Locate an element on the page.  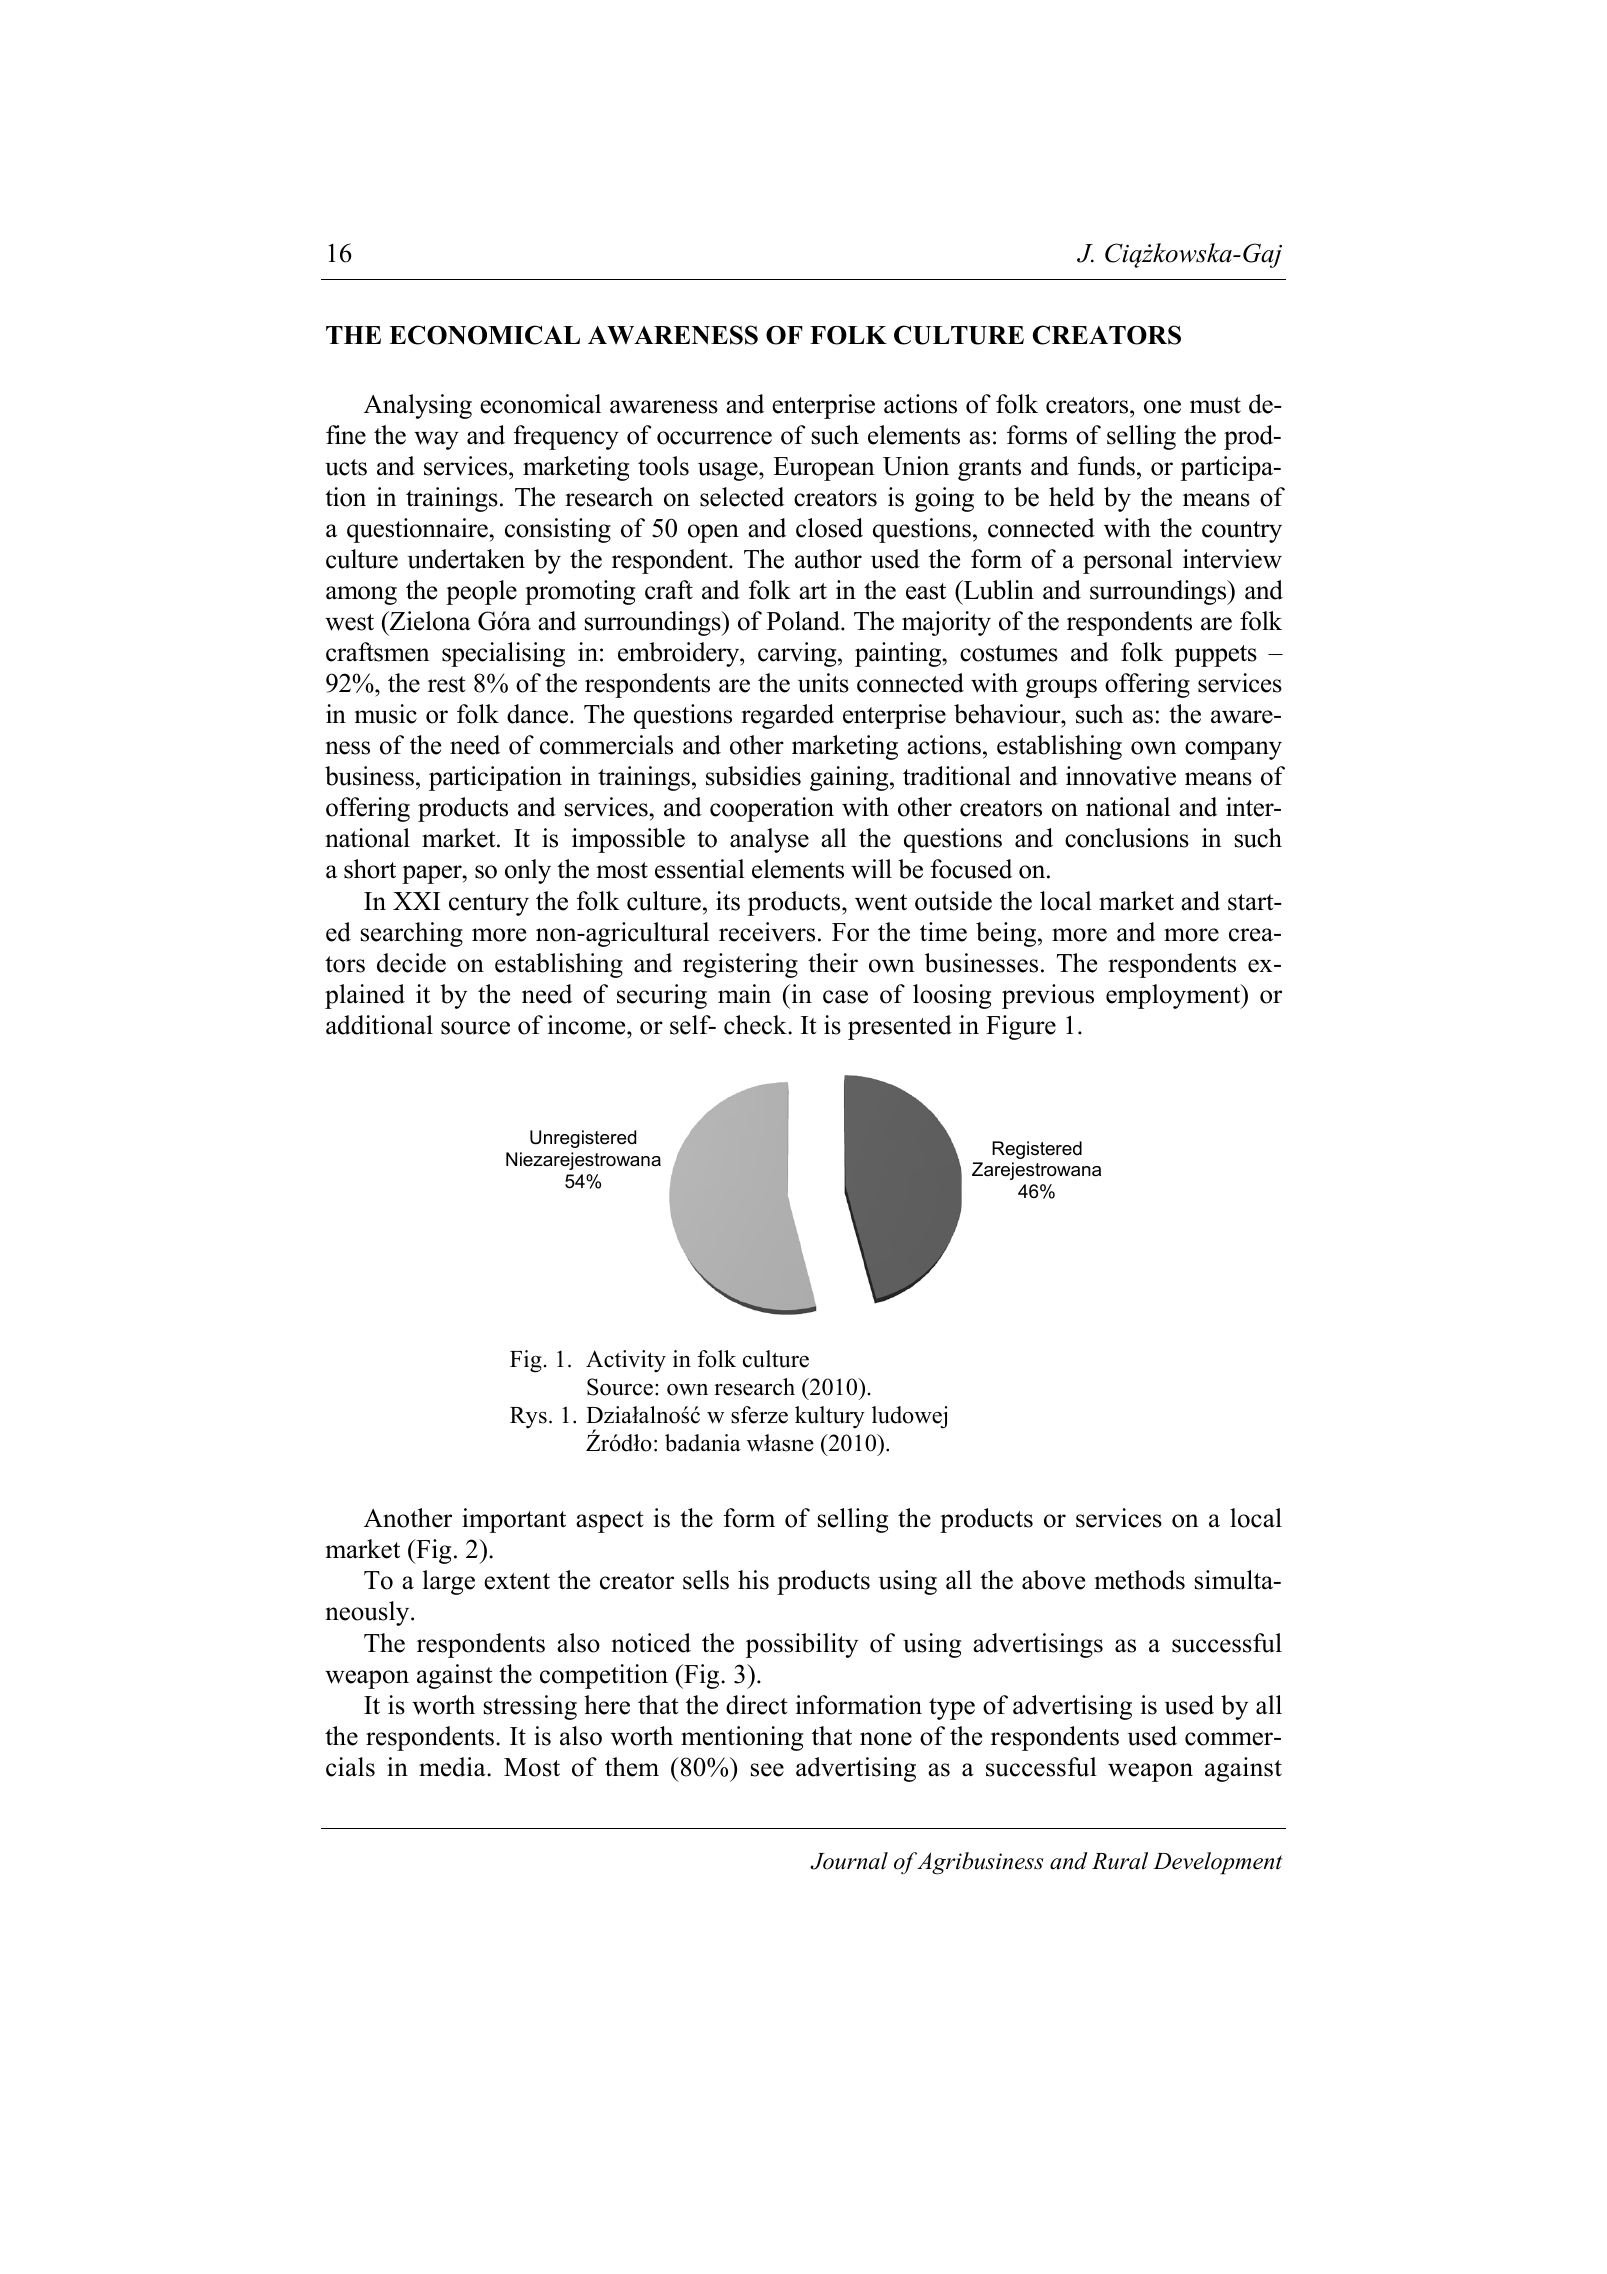
media is located at coordinates (453, 1767).
